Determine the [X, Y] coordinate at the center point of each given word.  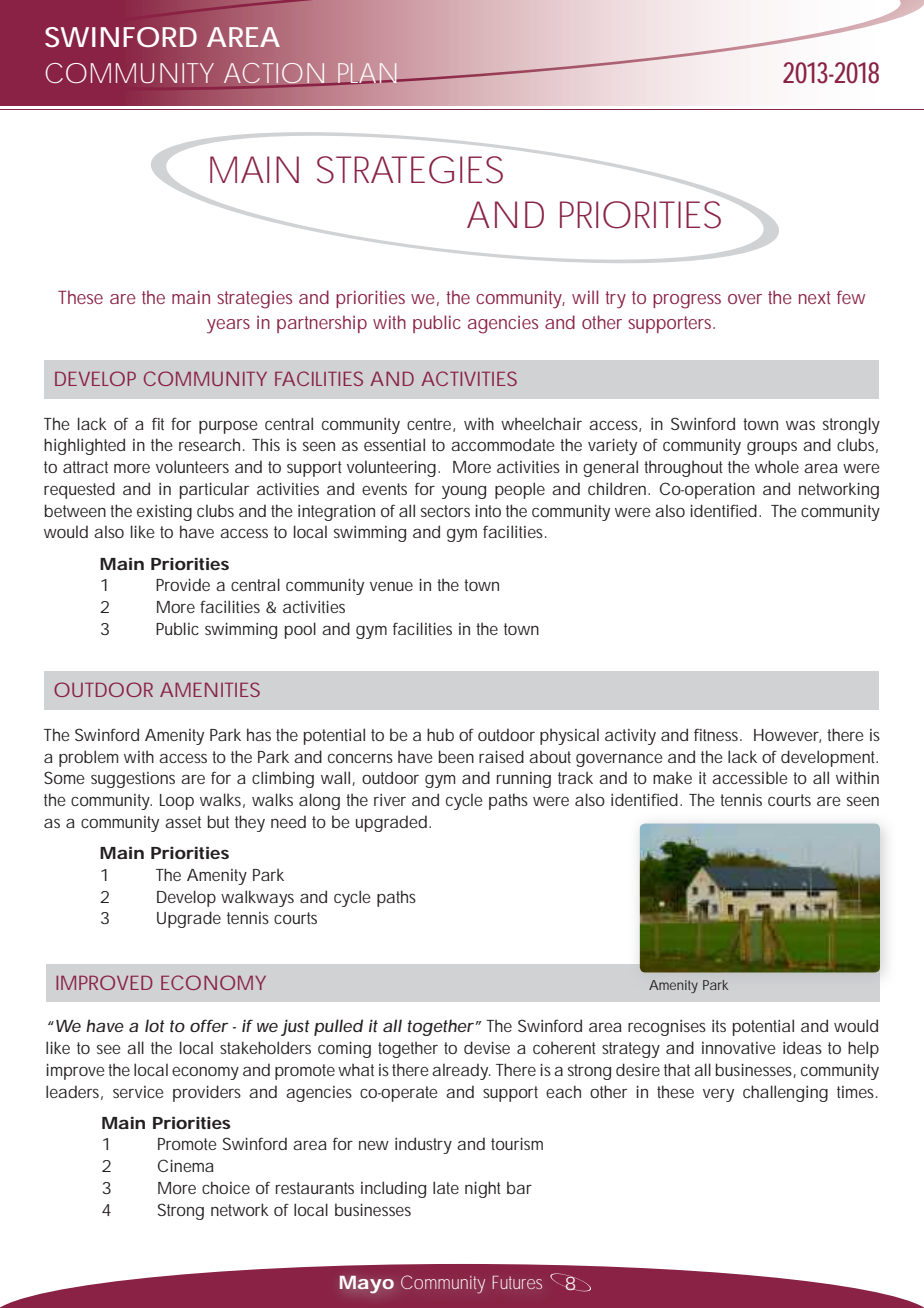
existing [164, 512]
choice [226, 1187]
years [228, 326]
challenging [785, 1093]
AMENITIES [210, 689]
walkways [257, 898]
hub [440, 734]
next [814, 297]
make [672, 777]
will [585, 297]
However [787, 736]
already [461, 1071]
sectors [445, 511]
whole [777, 466]
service [138, 1092]
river [390, 800]
